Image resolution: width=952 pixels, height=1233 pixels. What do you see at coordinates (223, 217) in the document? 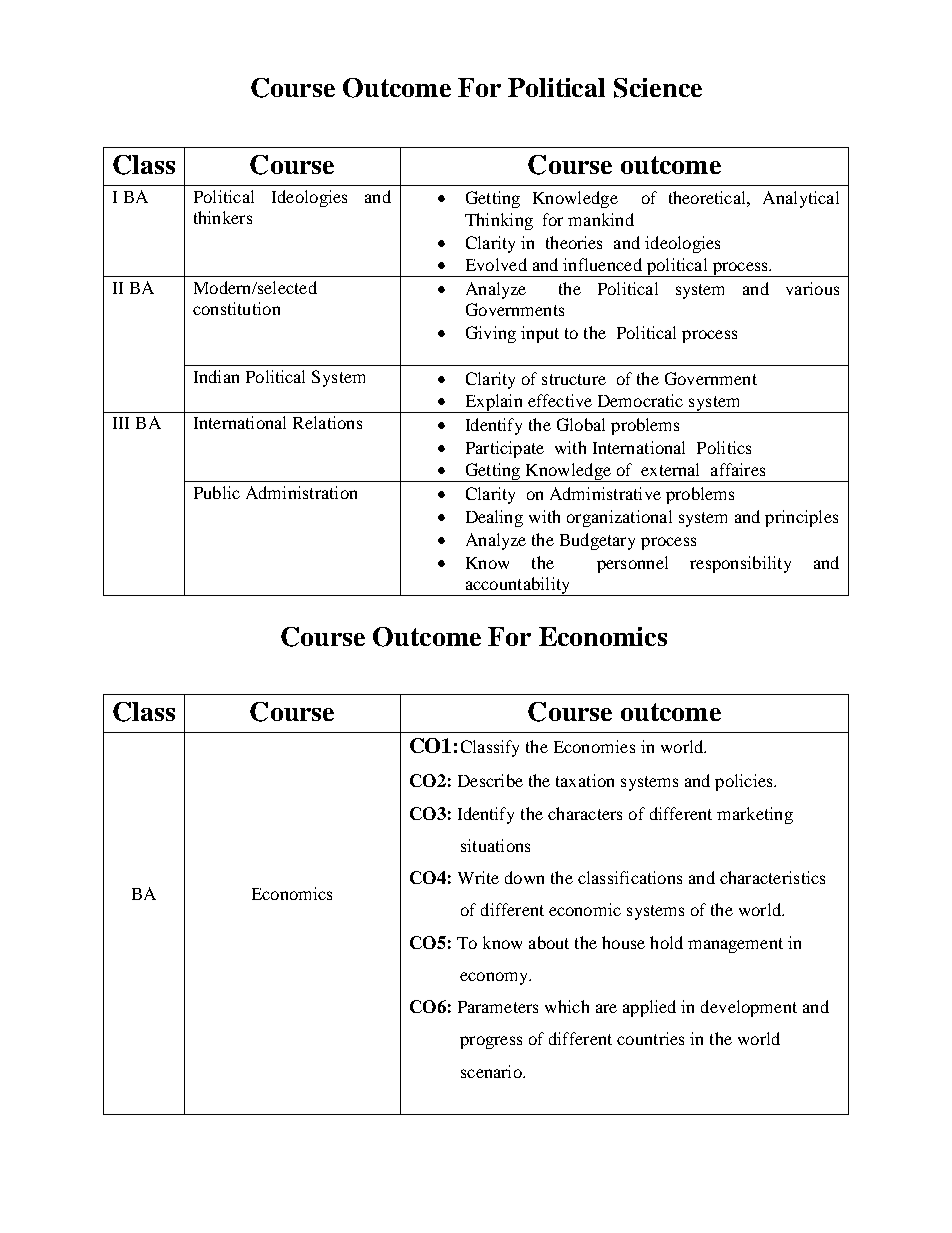
I see `thinkers` at bounding box center [223, 217].
